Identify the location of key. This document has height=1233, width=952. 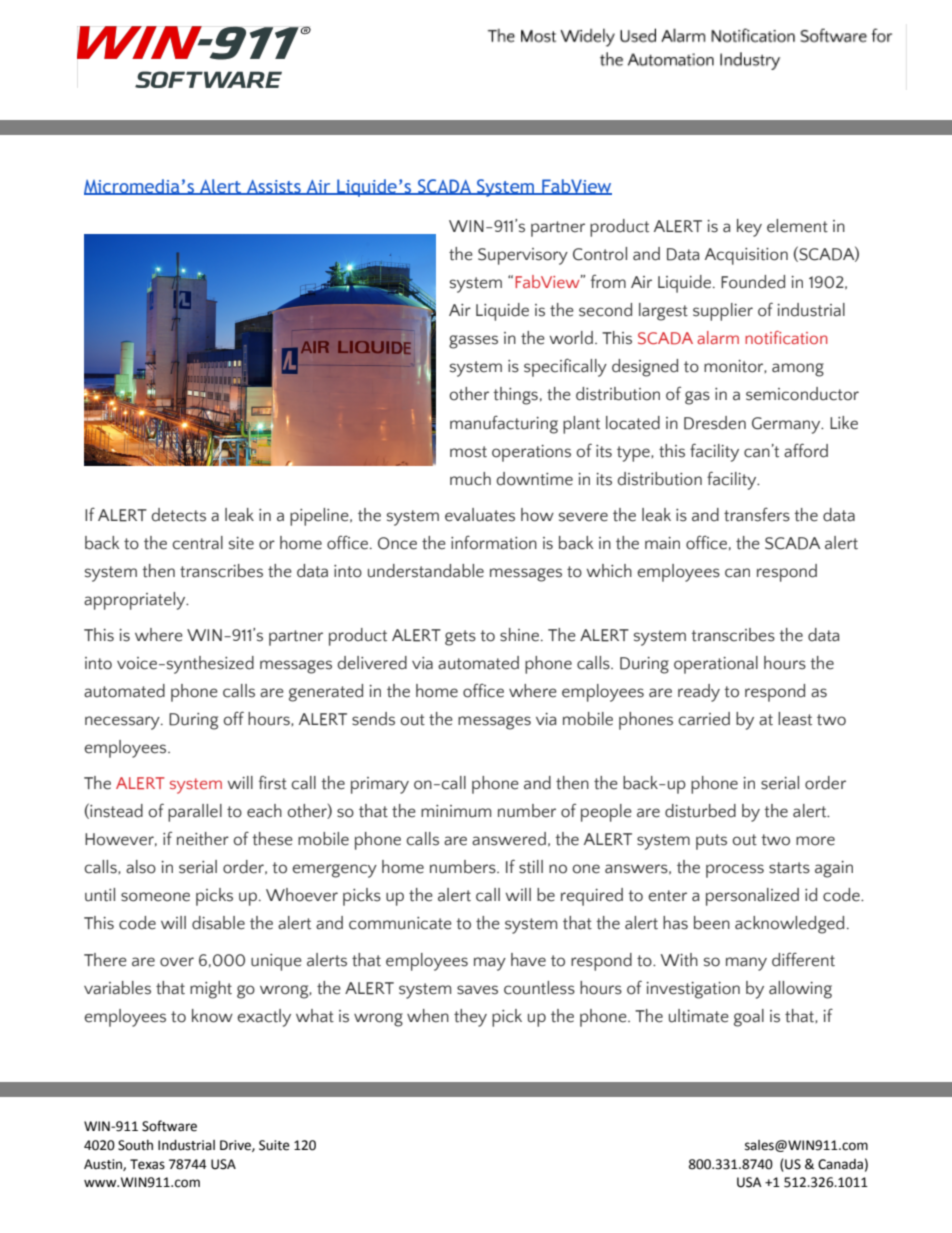
(749, 228).
